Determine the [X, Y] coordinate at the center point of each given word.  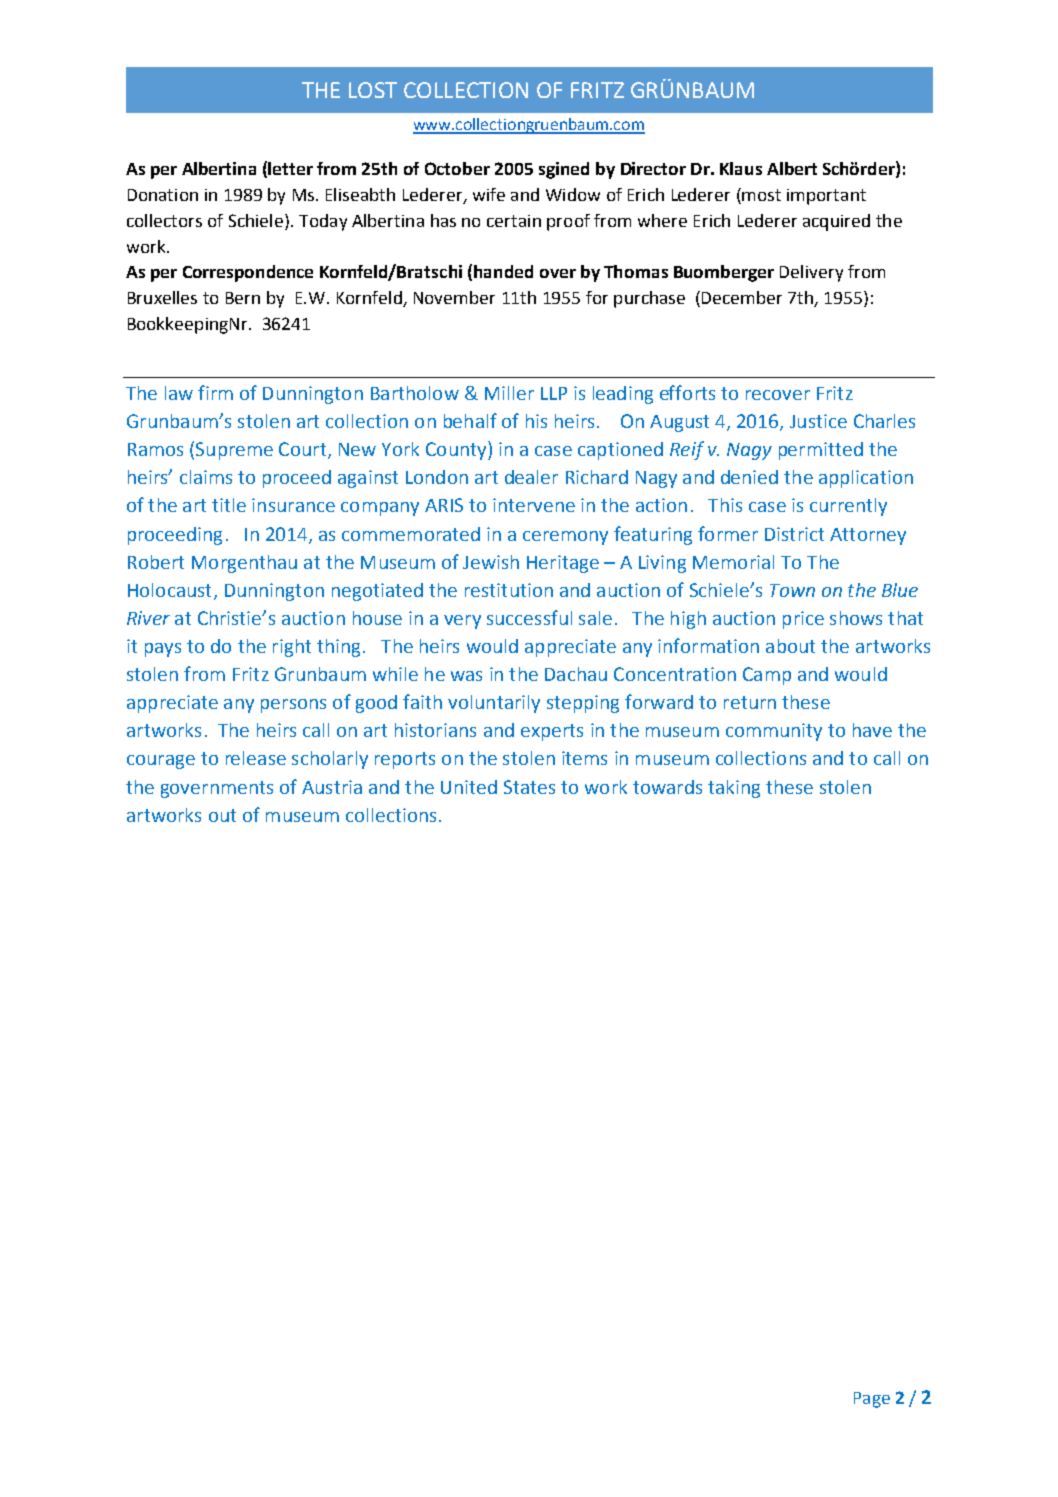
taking [734, 789]
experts [552, 732]
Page [872, 1400]
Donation [163, 195]
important [826, 197]
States [529, 787]
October [457, 168]
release [256, 758]
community [774, 732]
